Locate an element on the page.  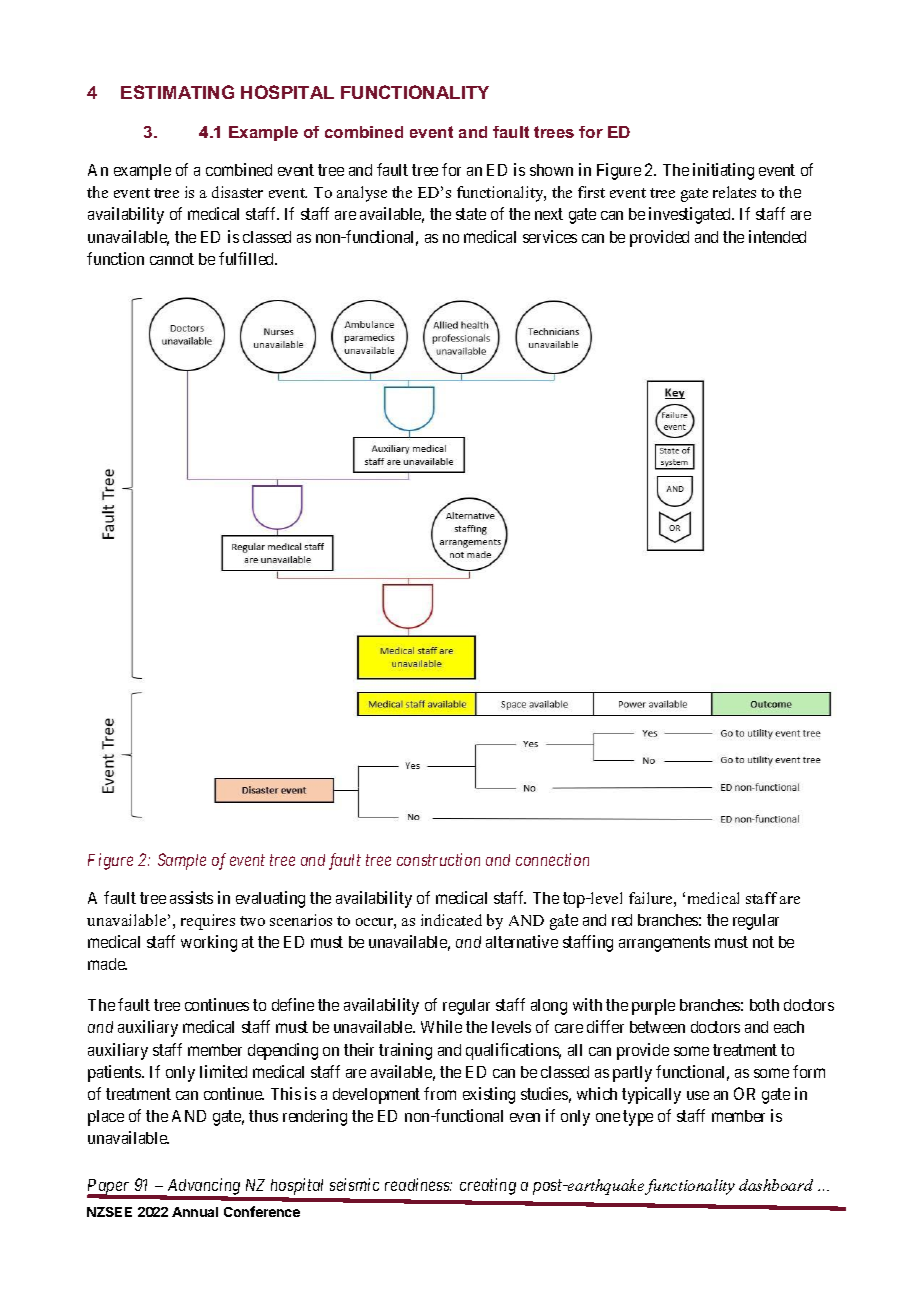
shown is located at coordinates (551, 170).
